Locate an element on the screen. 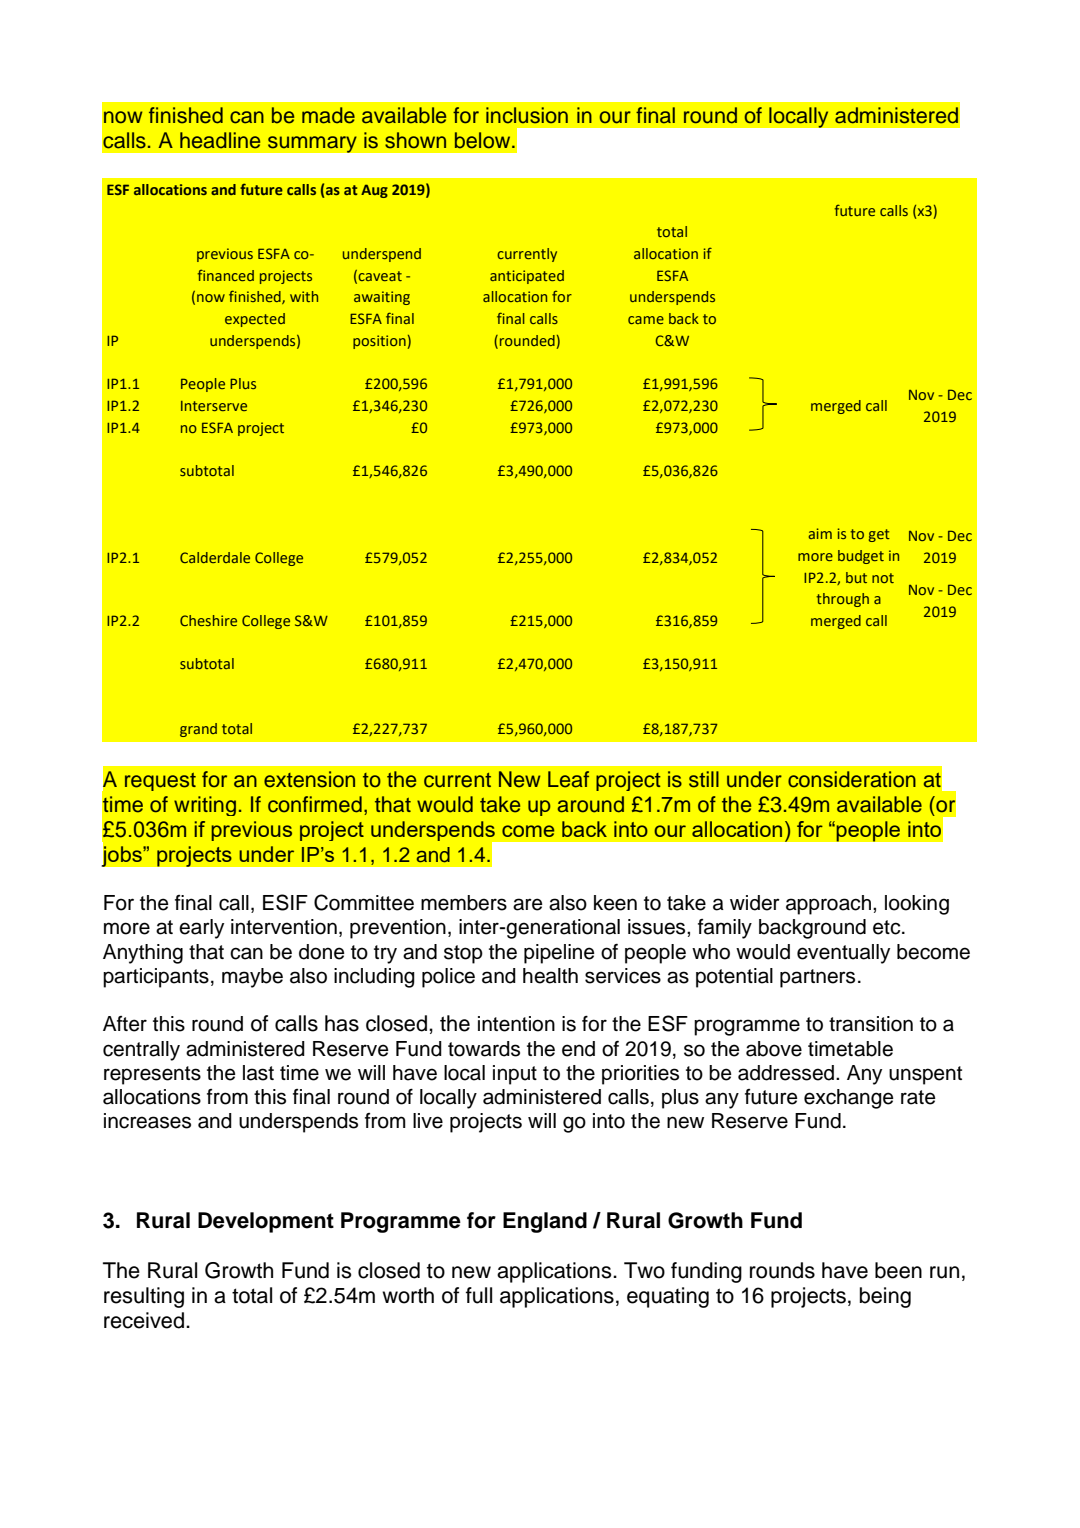 The width and height of the screenshot is (1080, 1528). came is located at coordinates (646, 320).
